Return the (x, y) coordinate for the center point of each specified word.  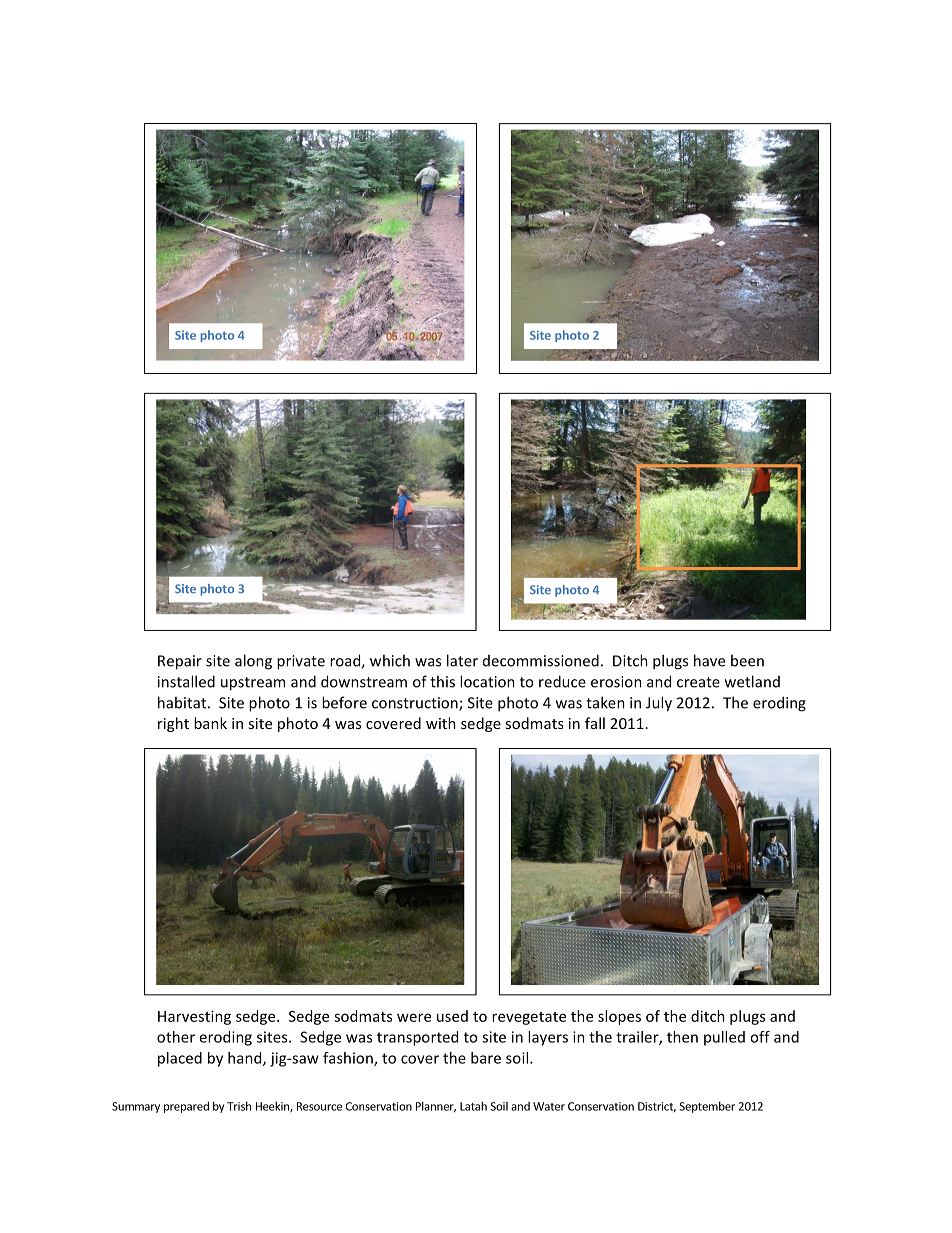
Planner (436, 1107)
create (698, 682)
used (452, 1016)
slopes (619, 1017)
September (707, 1107)
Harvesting (194, 1017)
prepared (186, 1107)
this (442, 681)
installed (186, 681)
